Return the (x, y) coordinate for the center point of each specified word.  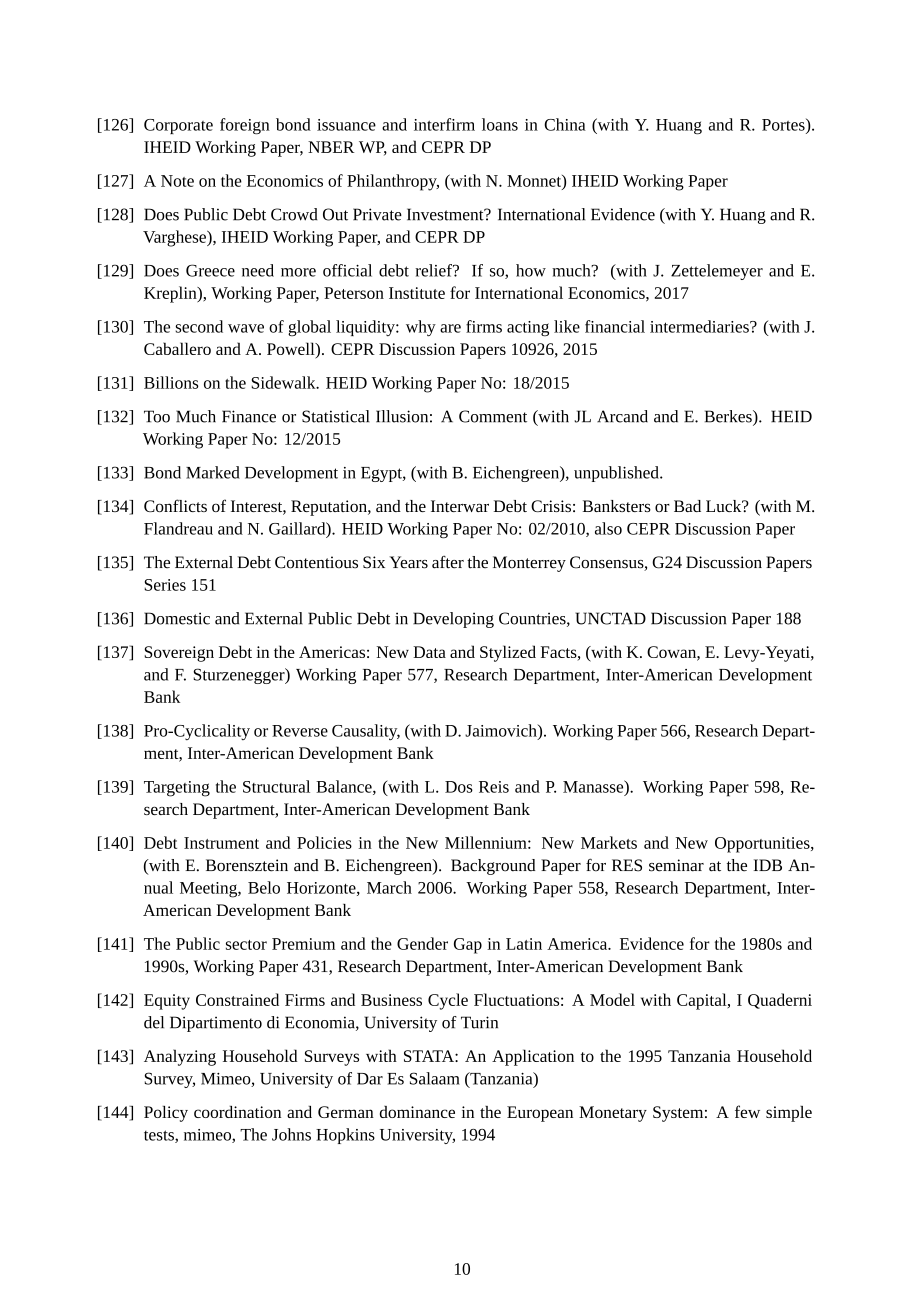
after (448, 562)
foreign (245, 126)
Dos (459, 787)
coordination (237, 1112)
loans (500, 124)
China (565, 124)
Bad (687, 506)
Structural (276, 786)
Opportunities (763, 845)
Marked (213, 472)
